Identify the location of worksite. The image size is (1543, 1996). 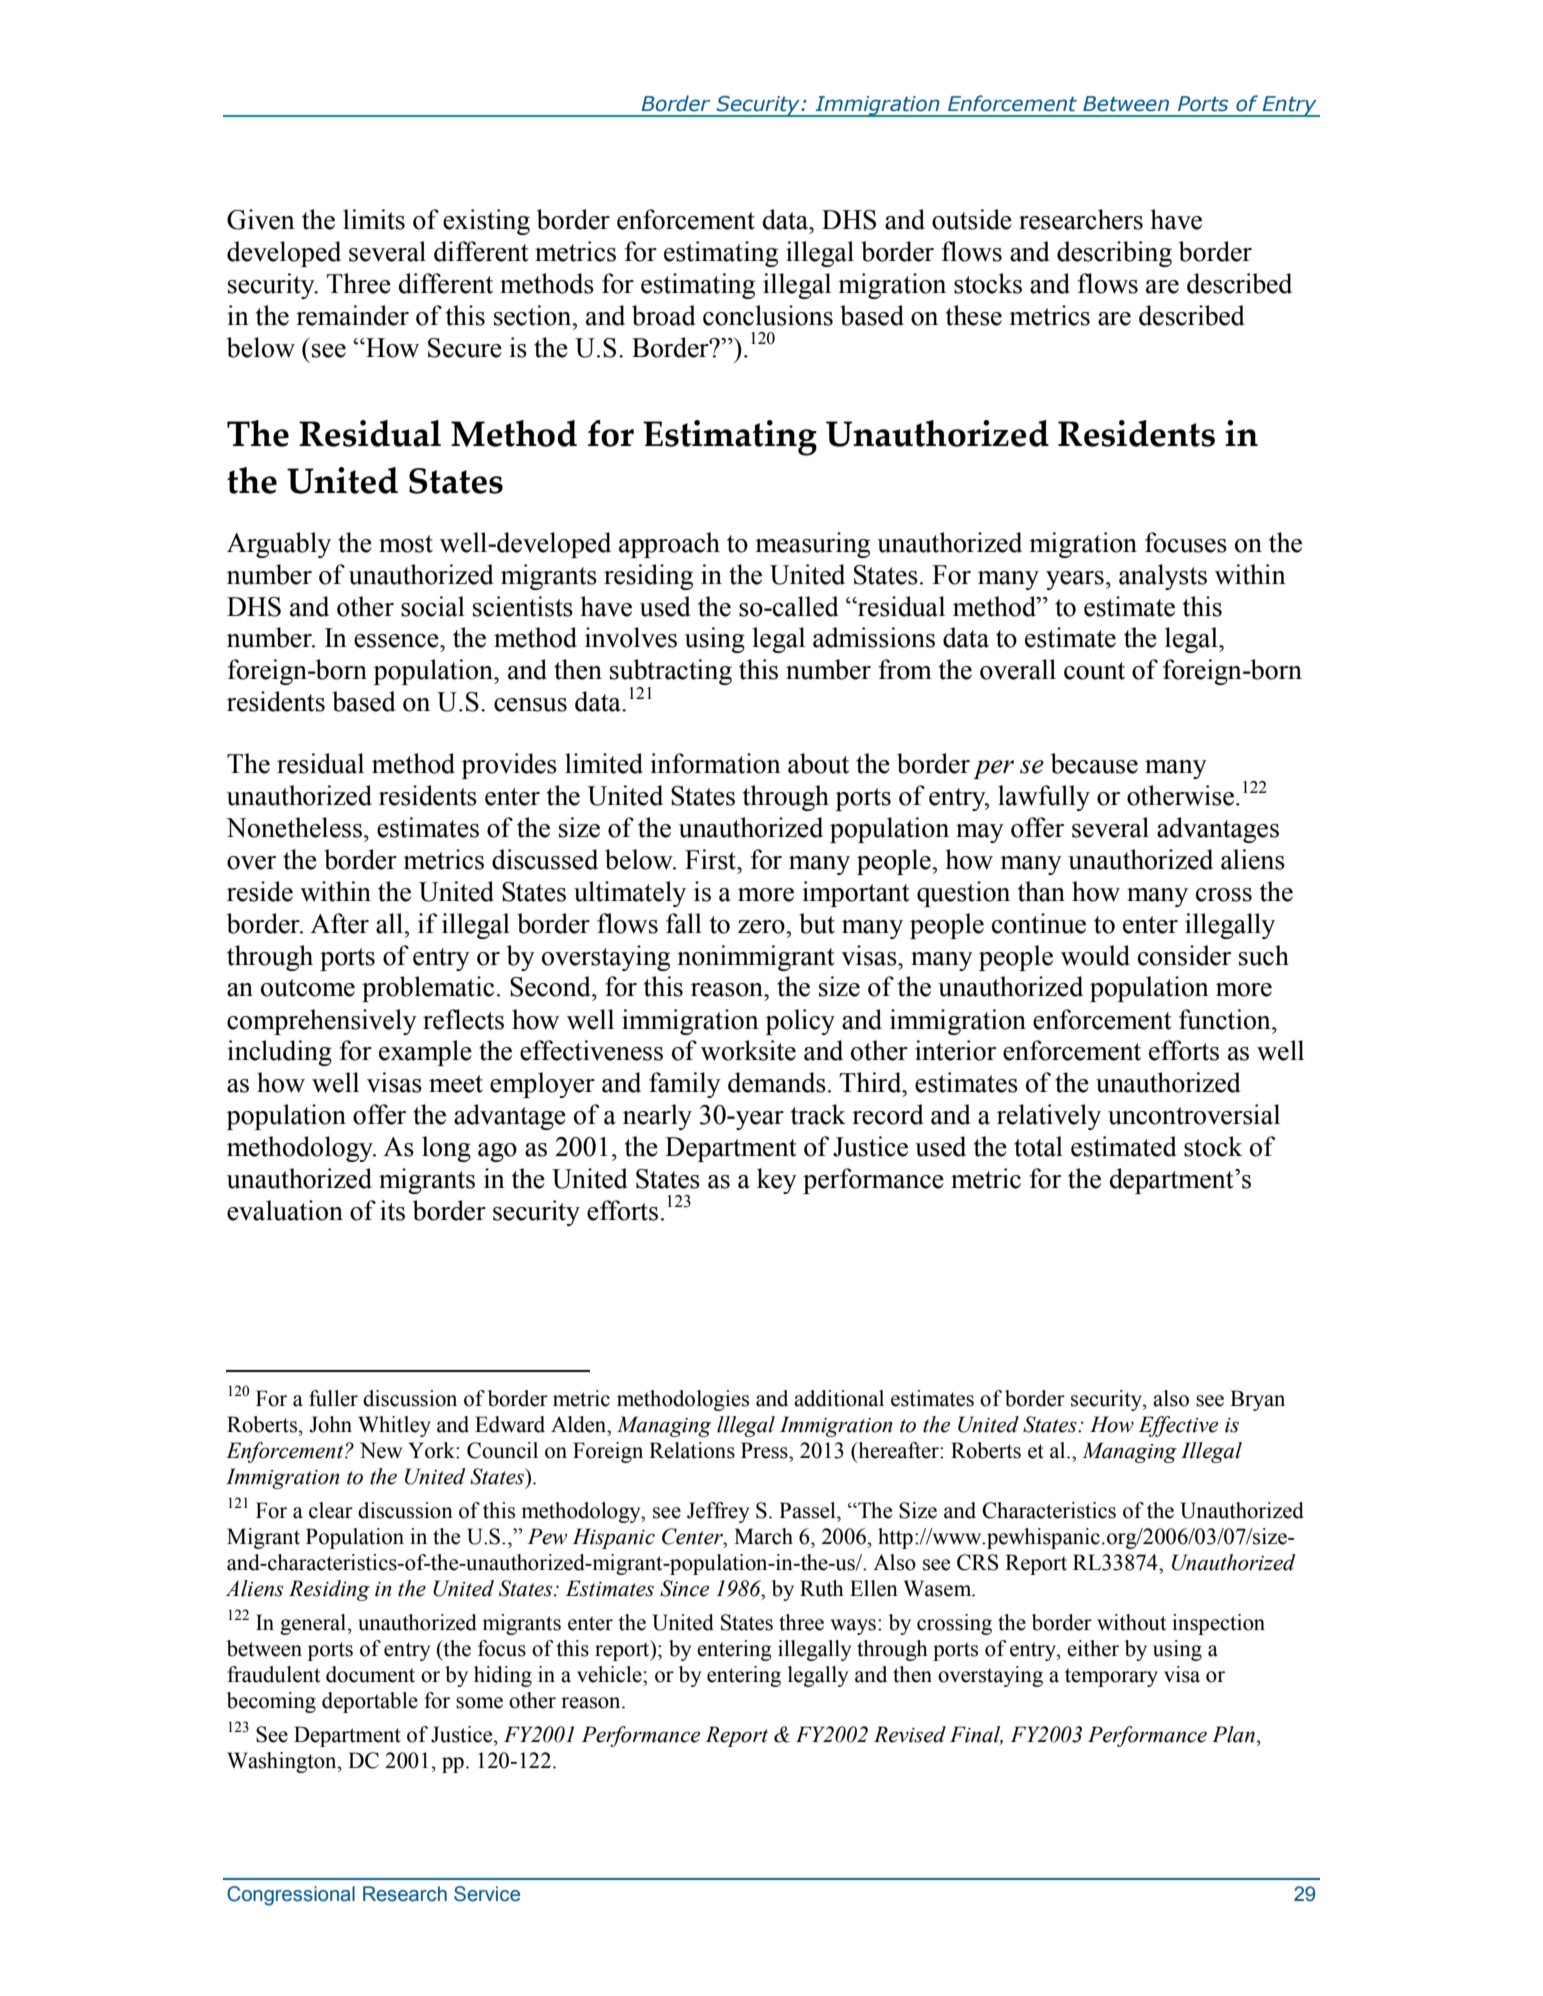
(748, 1050).
